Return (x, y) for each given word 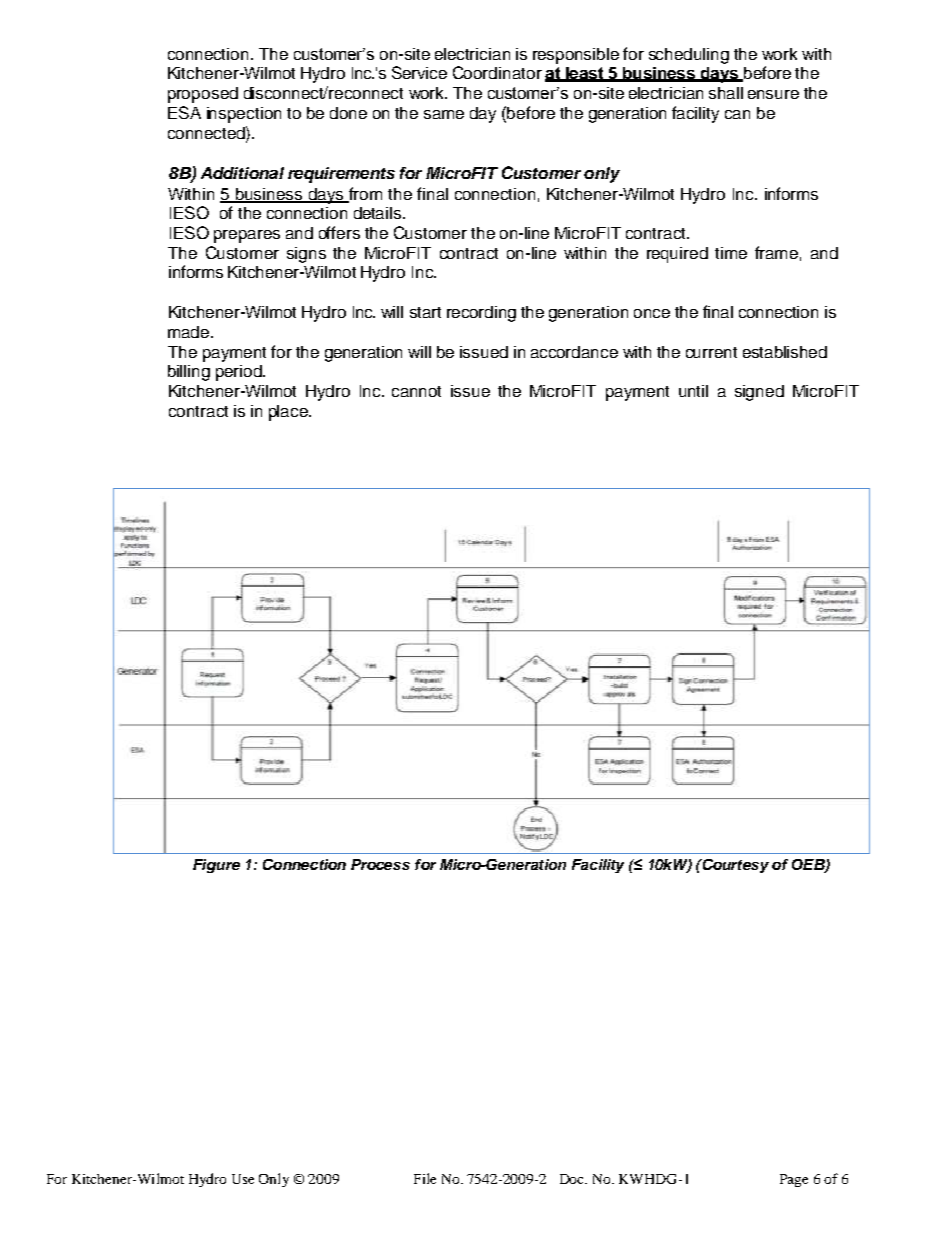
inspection (244, 115)
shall (726, 93)
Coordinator (497, 72)
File (425, 1178)
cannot (416, 391)
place (289, 413)
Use (243, 1179)
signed (759, 393)
